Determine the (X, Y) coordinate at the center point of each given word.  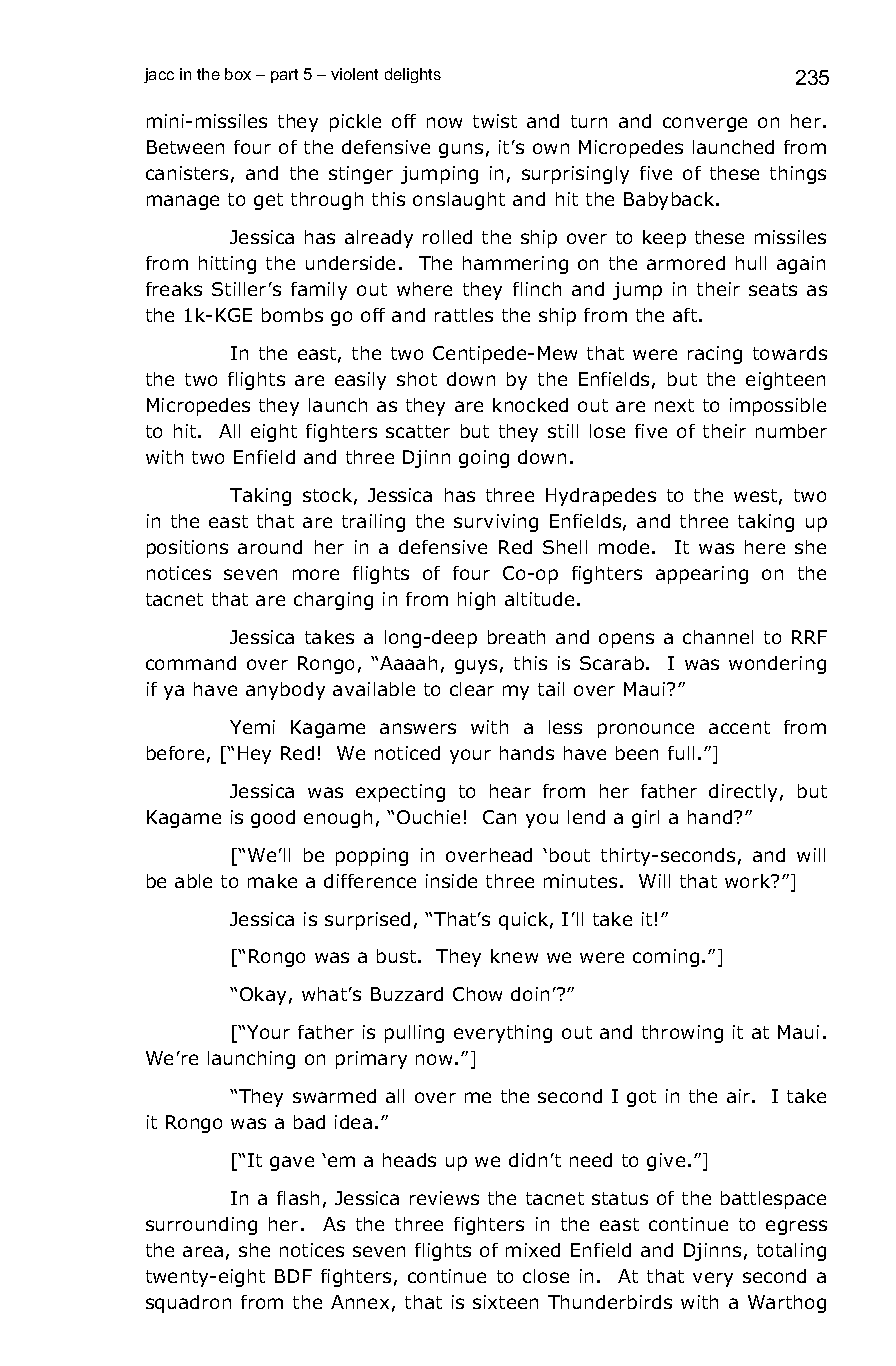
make (272, 881)
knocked (530, 405)
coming (666, 958)
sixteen (505, 1302)
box (238, 74)
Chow (477, 994)
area (203, 1251)
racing (715, 355)
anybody (285, 691)
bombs (292, 315)
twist (495, 121)
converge (705, 124)
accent (739, 727)
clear (472, 689)
